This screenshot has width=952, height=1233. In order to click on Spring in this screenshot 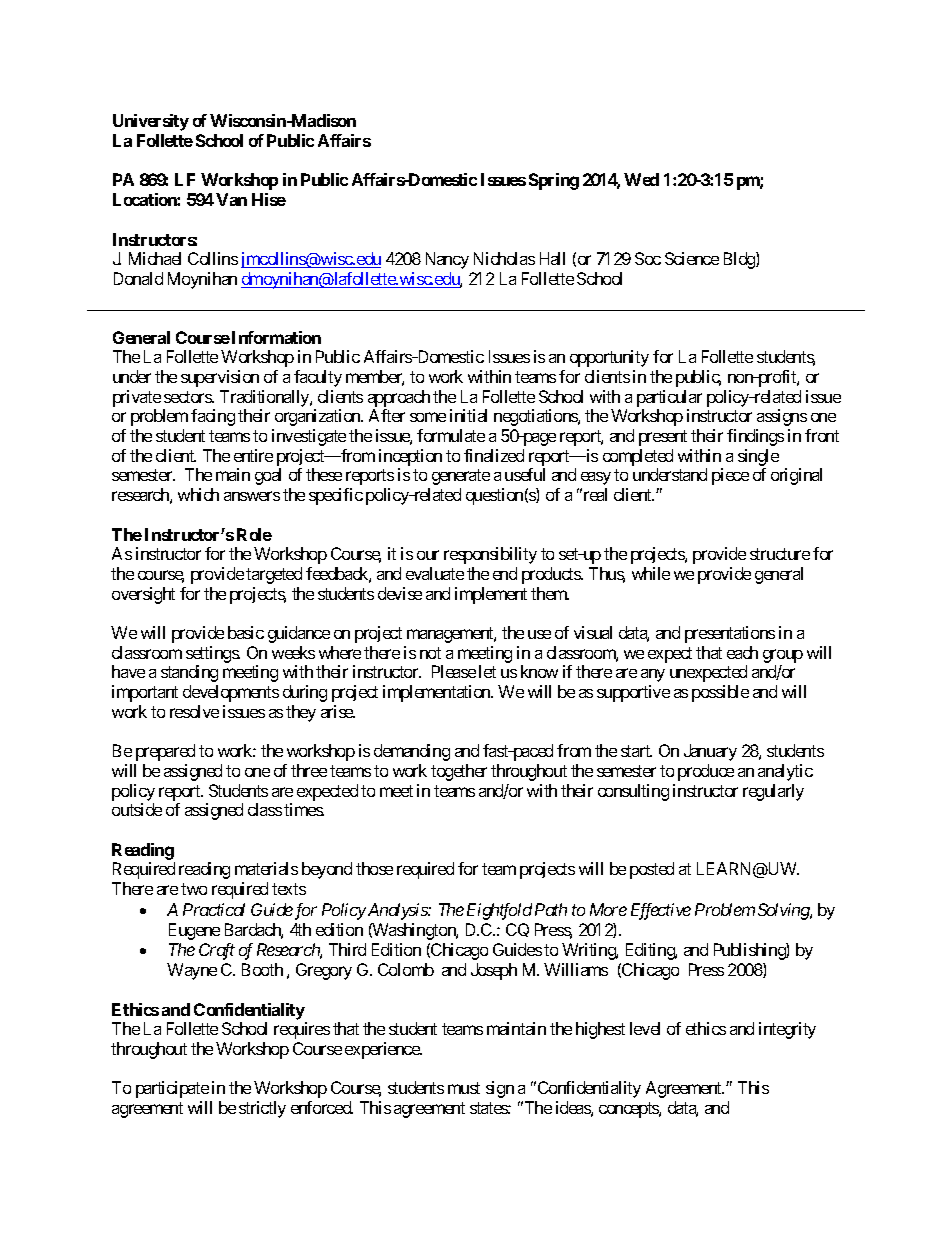, I will do `click(554, 181)`.
